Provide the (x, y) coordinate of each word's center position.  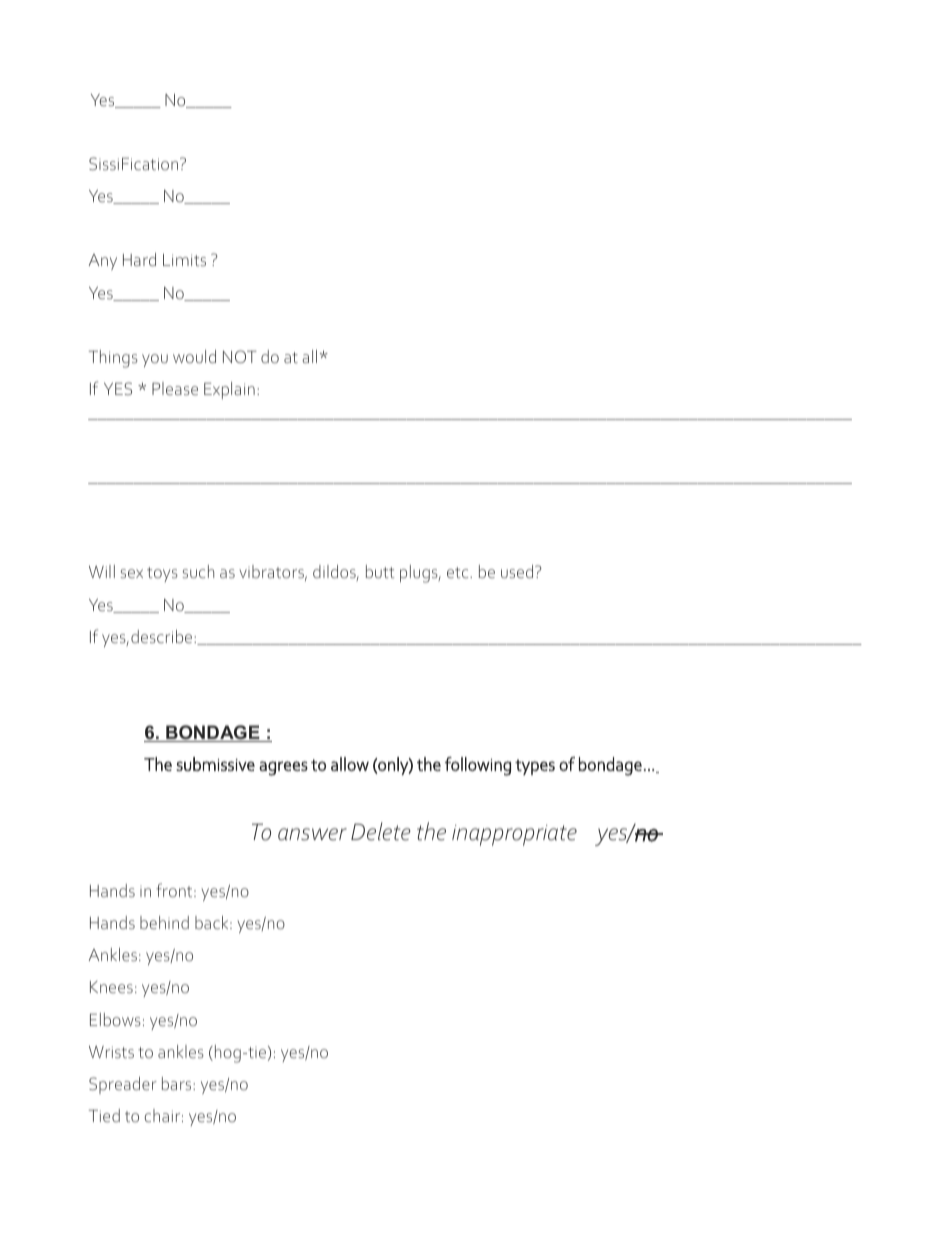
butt (380, 571)
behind (164, 922)
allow (350, 764)
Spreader (123, 1085)
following (478, 766)
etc (459, 572)
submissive (215, 764)
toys (162, 574)
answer (312, 834)
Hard (139, 259)
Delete (381, 831)
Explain (229, 390)
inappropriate (514, 835)
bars (178, 1083)
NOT (240, 356)
